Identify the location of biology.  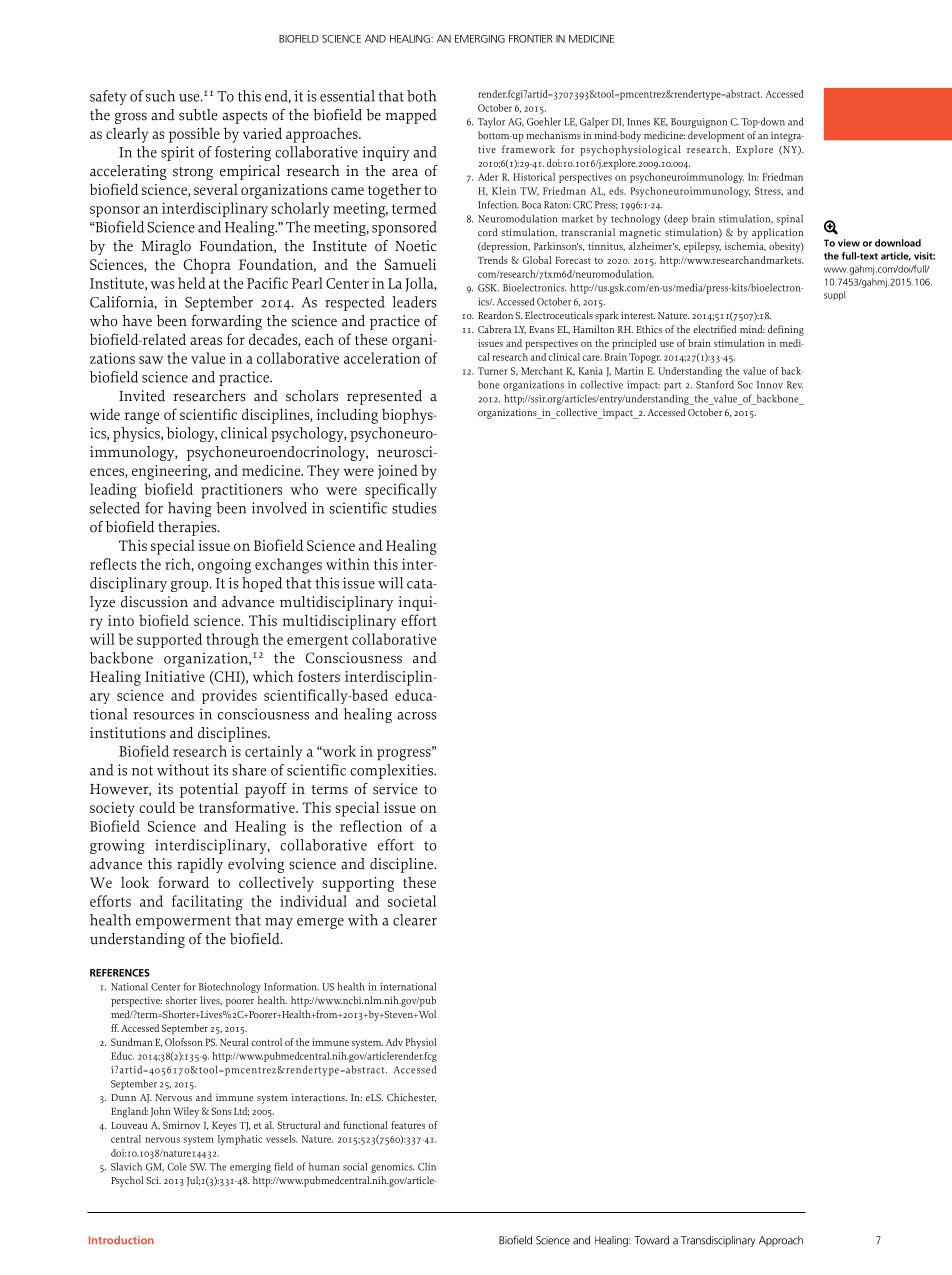
(192, 434).
